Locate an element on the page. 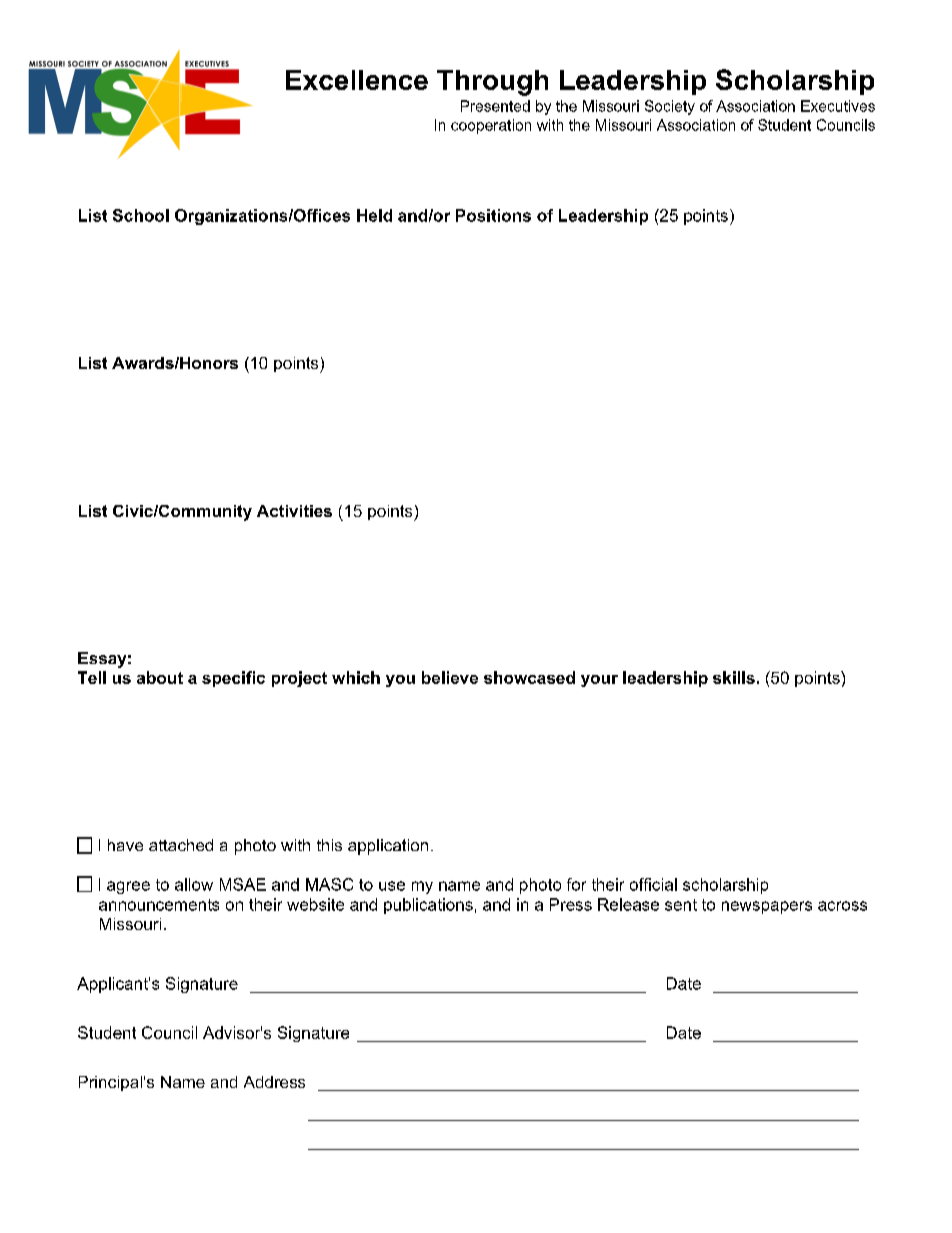 Image resolution: width=952 pixels, height=1233 pixels. publications is located at coordinates (428, 906).
